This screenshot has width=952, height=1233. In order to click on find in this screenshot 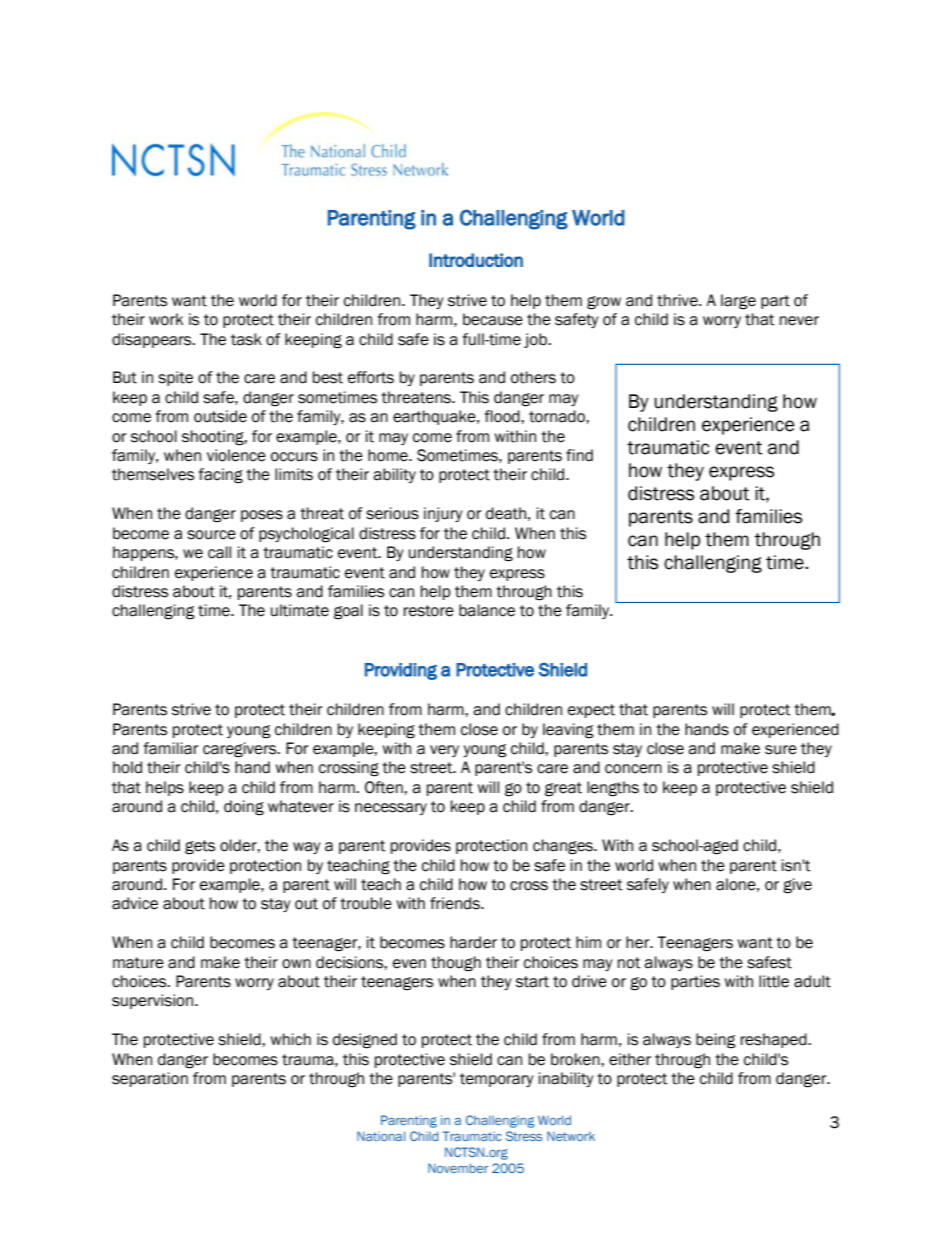, I will do `click(579, 455)`.
